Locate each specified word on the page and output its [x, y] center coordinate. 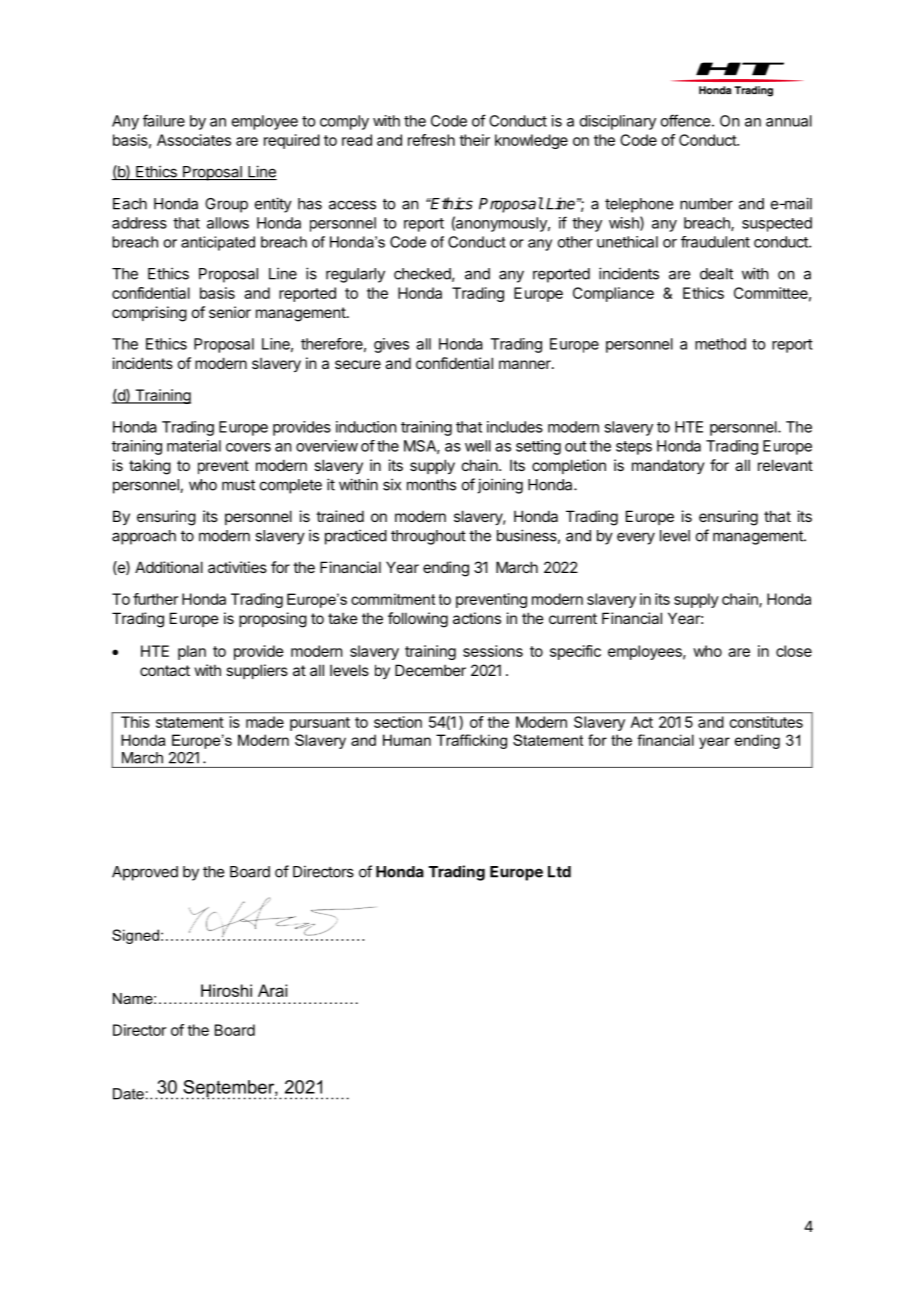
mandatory [668, 466]
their [474, 140]
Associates [194, 140]
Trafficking [471, 741]
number [706, 204]
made [265, 722]
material [194, 446]
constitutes [766, 722]
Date [128, 1094]
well [478, 446]
